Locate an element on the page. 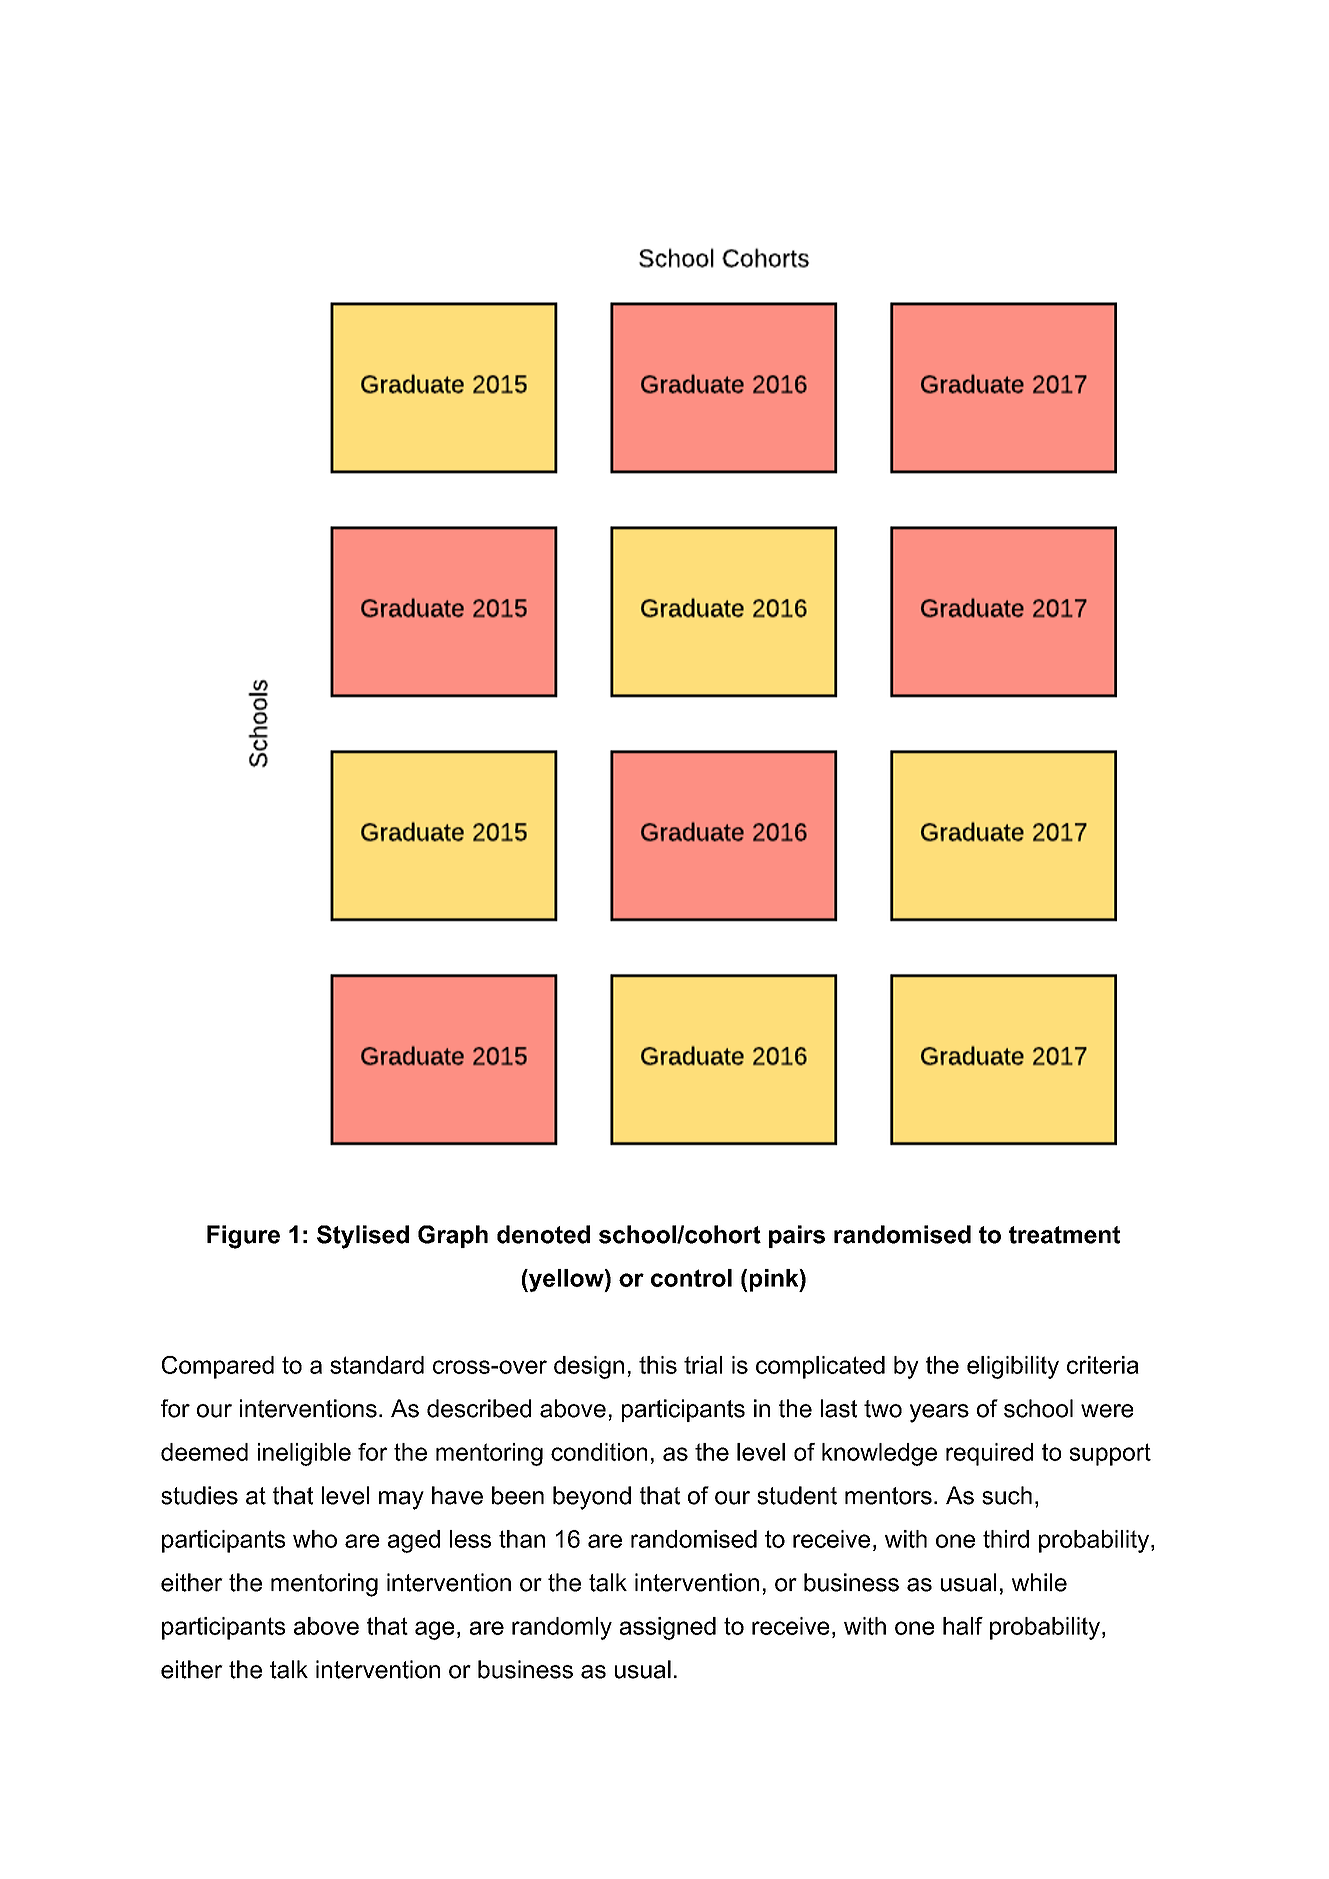 The image size is (1329, 1879). treatment is located at coordinates (1064, 1235).
